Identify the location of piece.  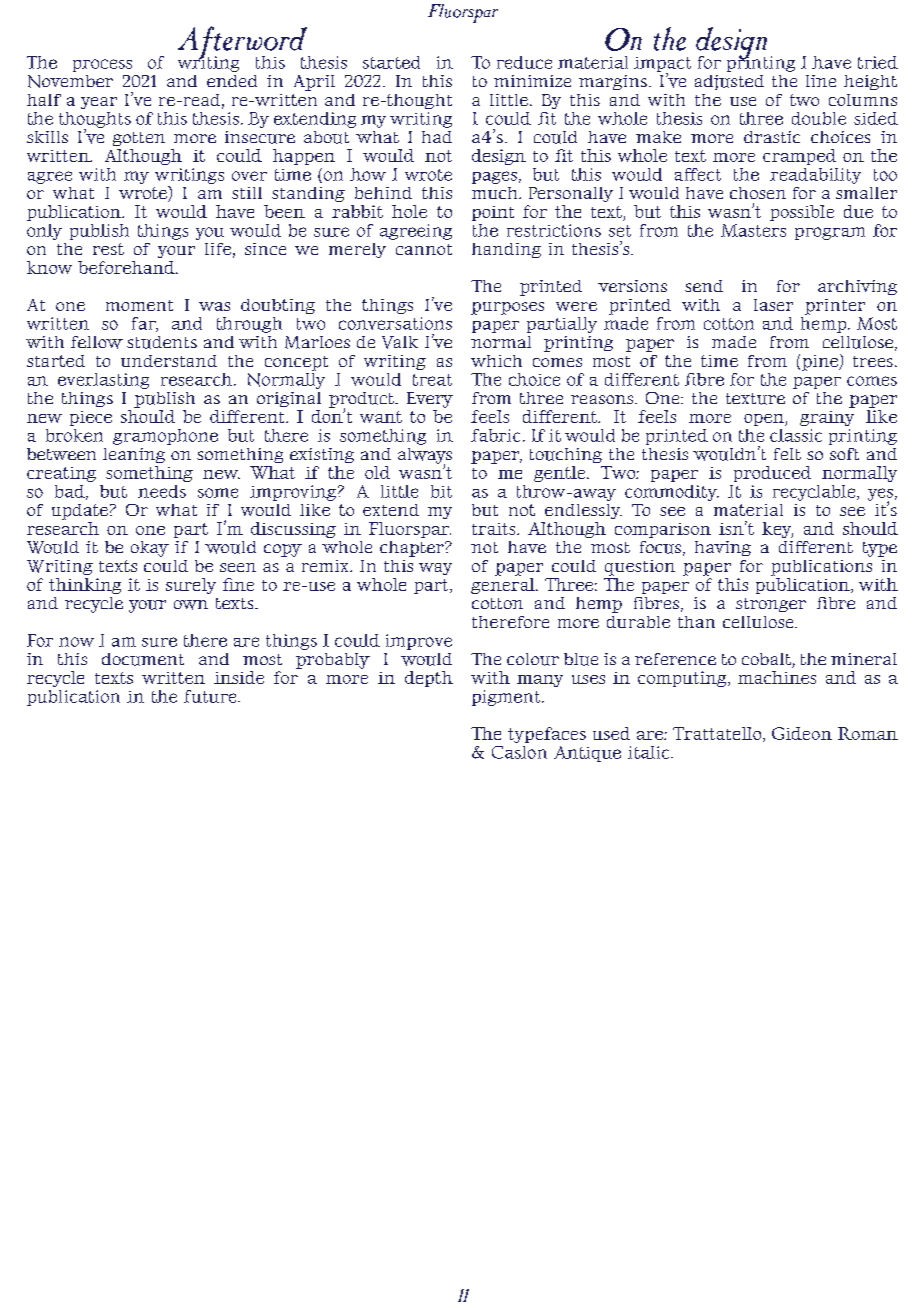
(91, 418).
